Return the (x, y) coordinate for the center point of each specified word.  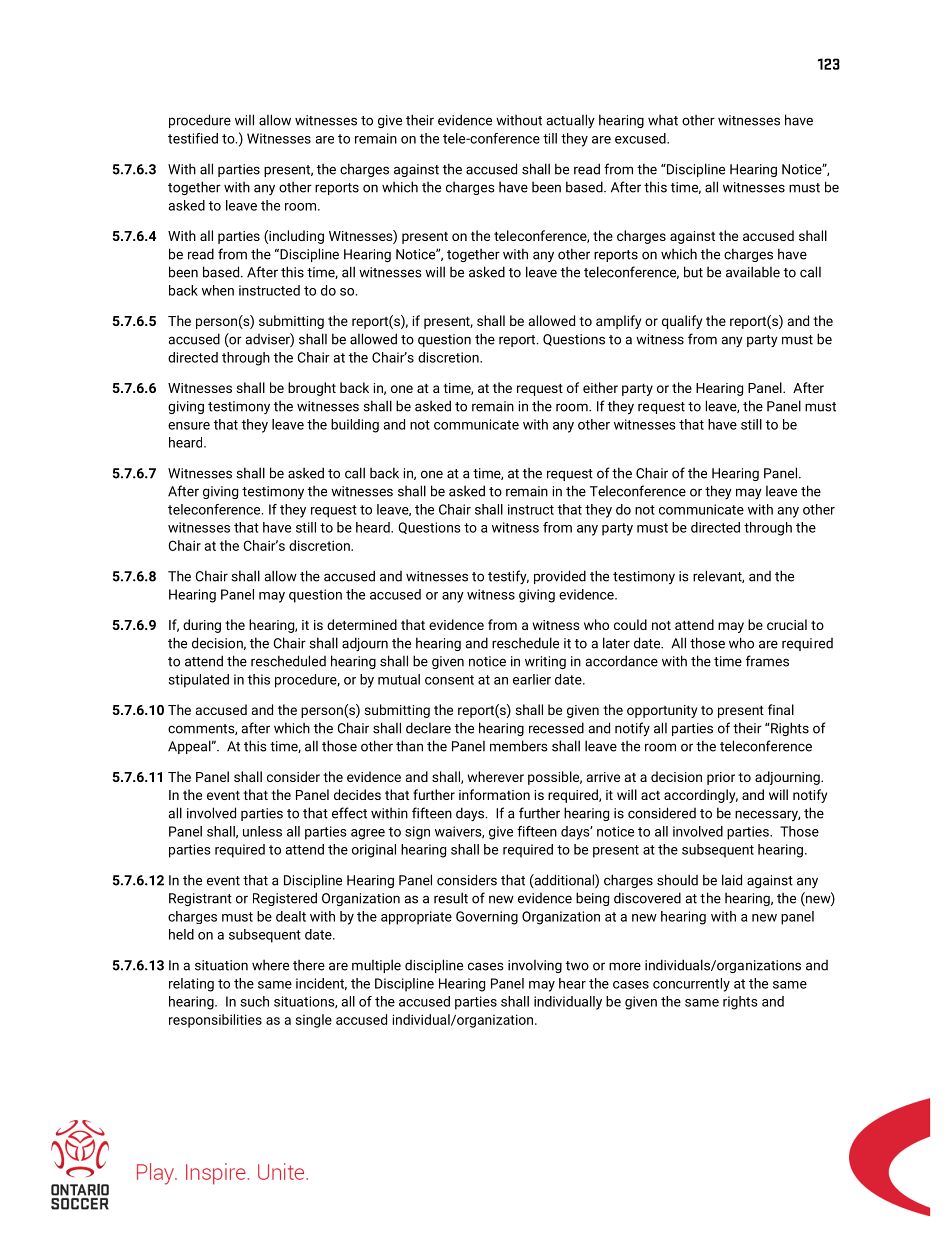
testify (508, 577)
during (202, 626)
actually (571, 121)
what (663, 120)
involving (535, 966)
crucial (787, 624)
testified (193, 138)
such (254, 1001)
